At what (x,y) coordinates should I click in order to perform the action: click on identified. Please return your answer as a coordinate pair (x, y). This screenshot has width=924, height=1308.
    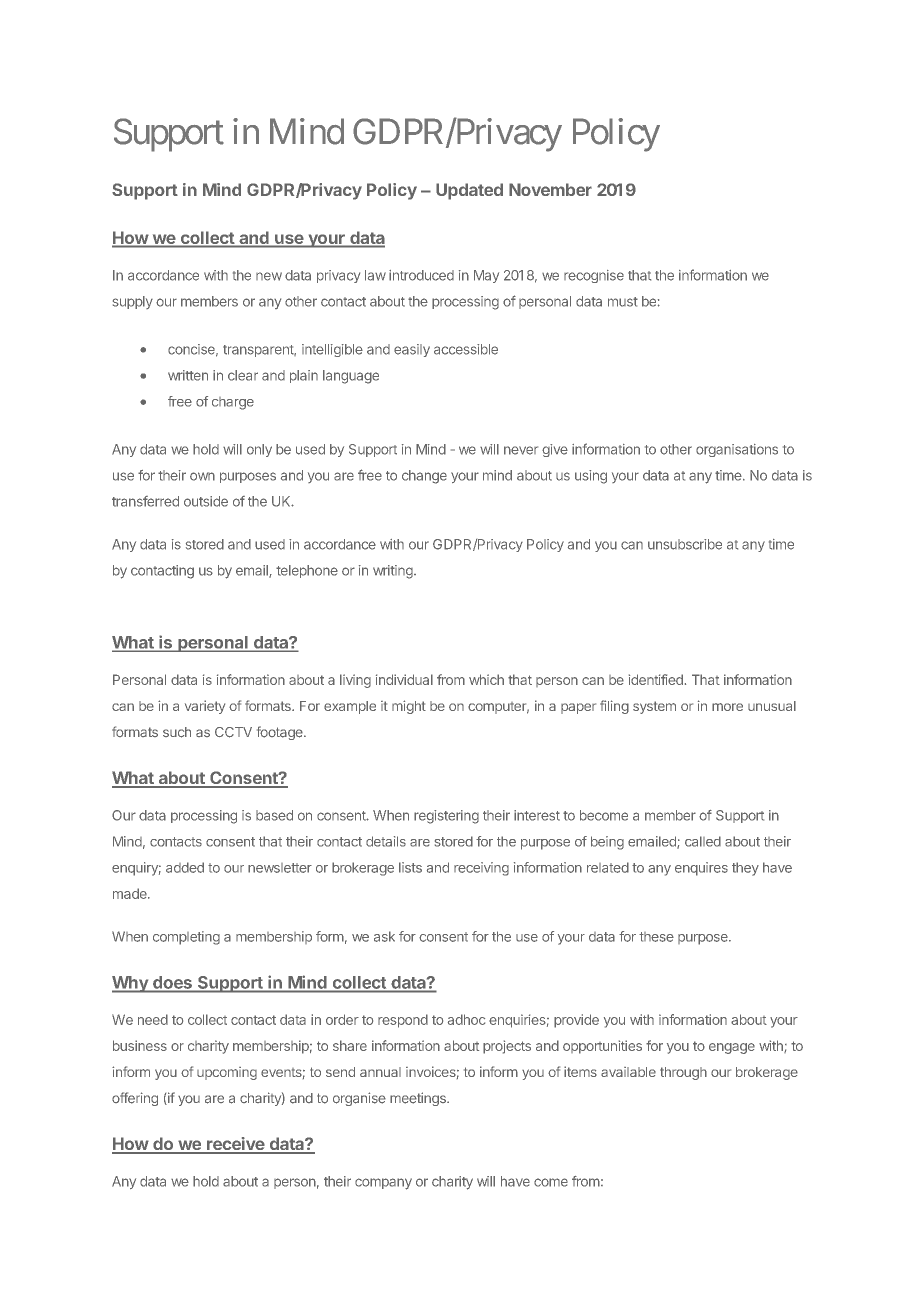
    Looking at the image, I should click on (656, 679).
